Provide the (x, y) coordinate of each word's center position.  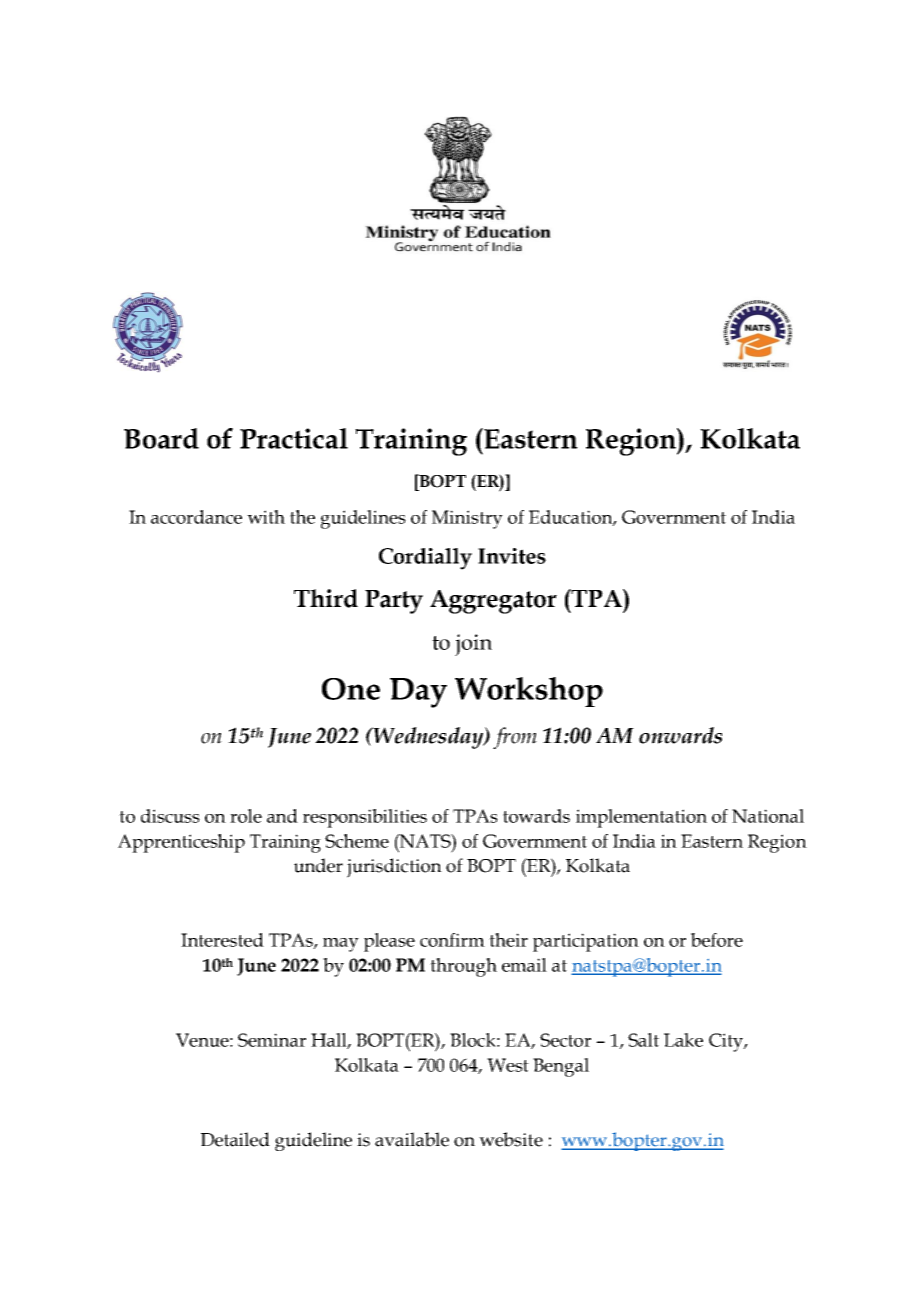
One (351, 689)
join (473, 645)
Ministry (467, 519)
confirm (452, 940)
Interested (222, 940)
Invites (512, 556)
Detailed (235, 1139)
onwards (680, 735)
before (717, 940)
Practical (294, 438)
